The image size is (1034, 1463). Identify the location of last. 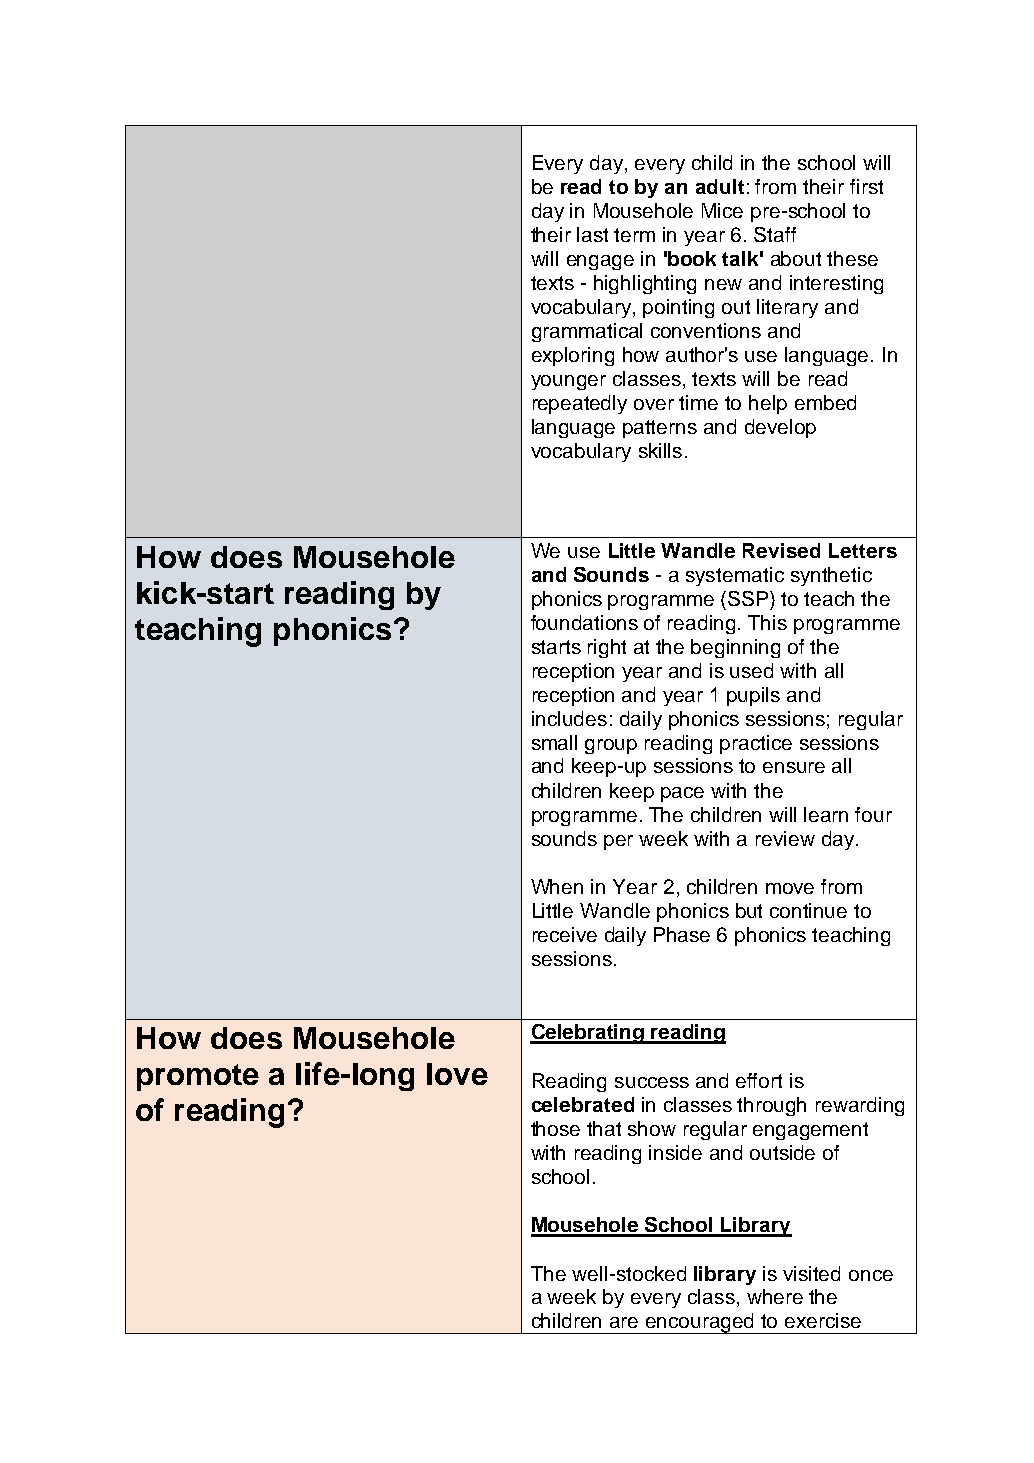
(592, 234).
